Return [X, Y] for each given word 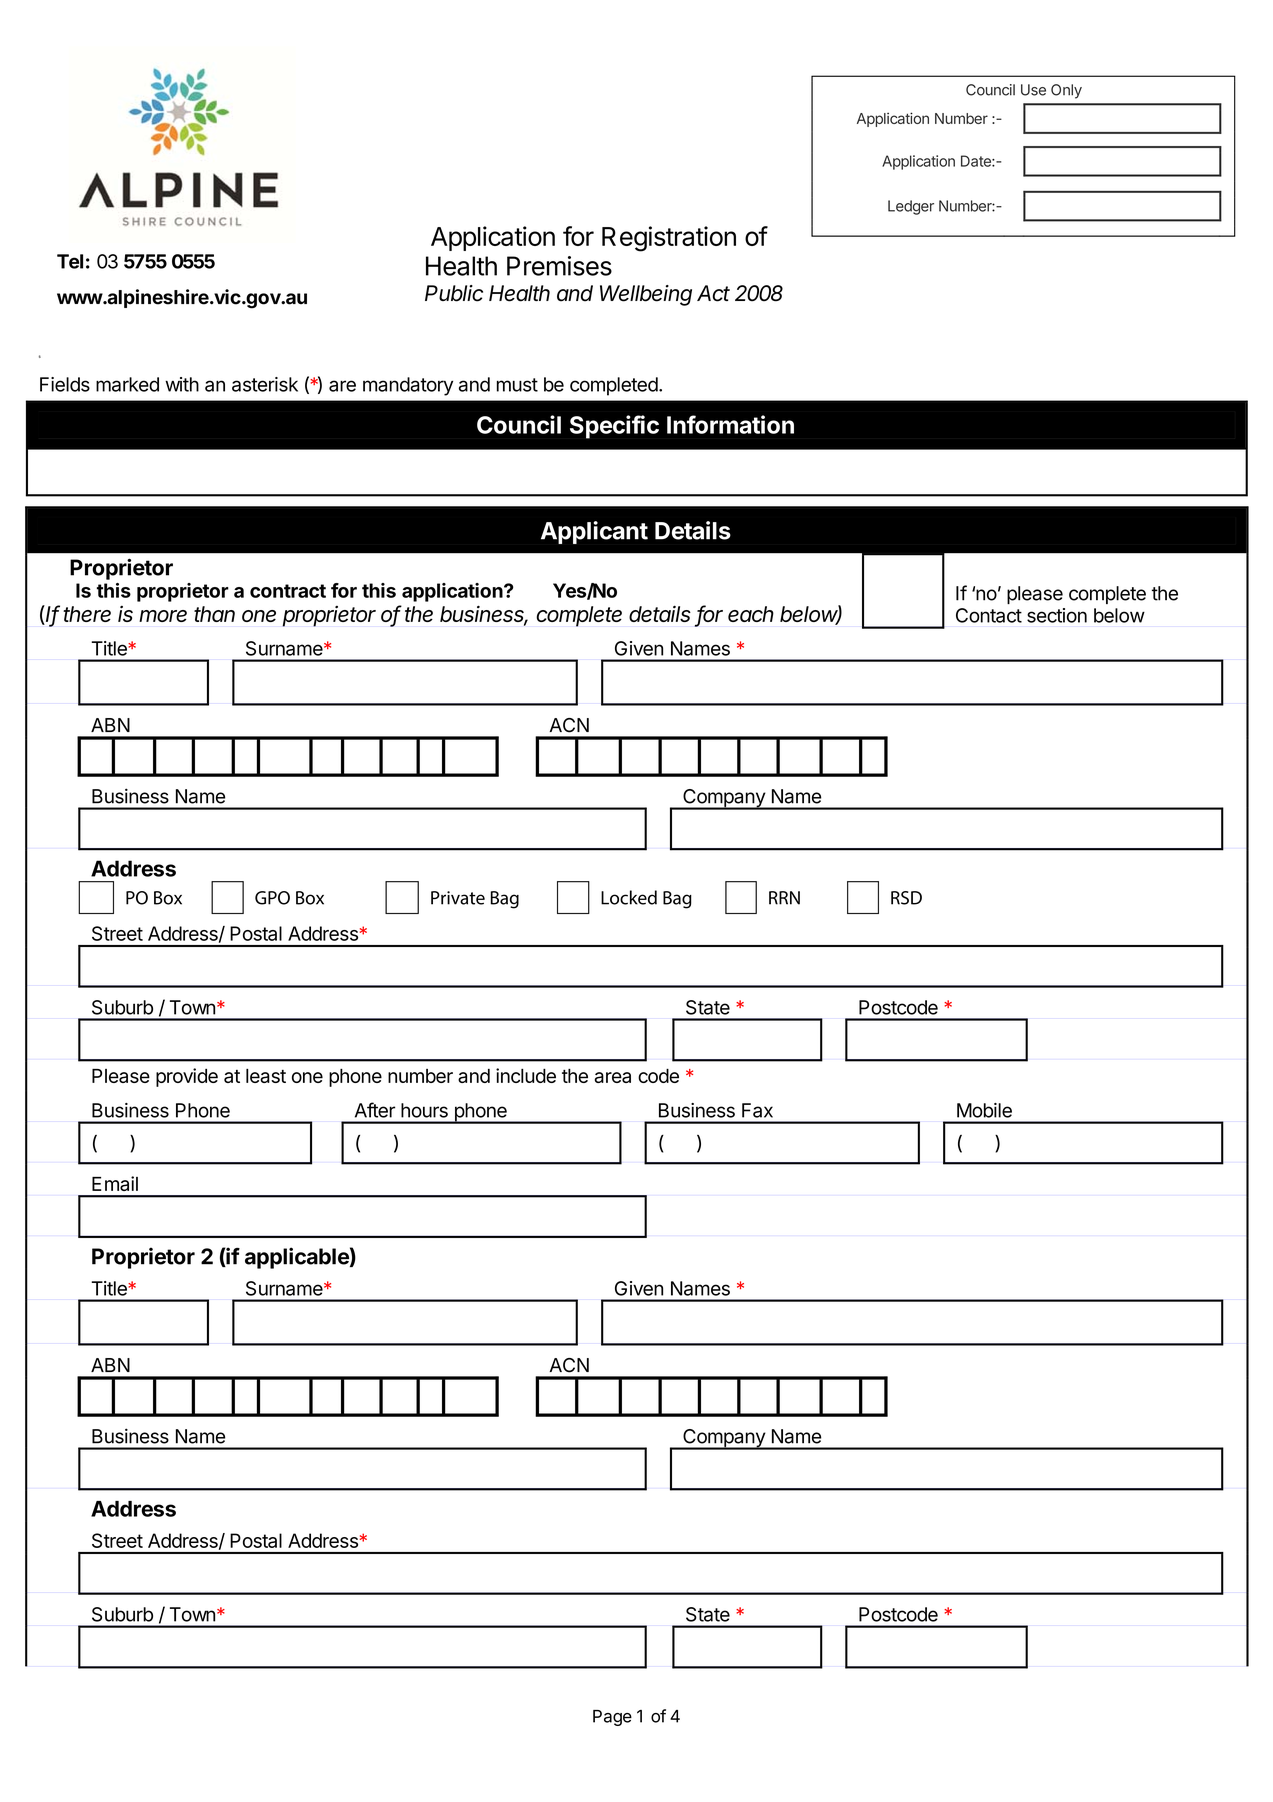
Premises [559, 266]
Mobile [984, 1110]
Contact [989, 615]
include [526, 1075]
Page [612, 1718]
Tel [70, 261]
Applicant [594, 532]
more [163, 616]
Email [115, 1183]
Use [1033, 90]
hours [424, 1110]
